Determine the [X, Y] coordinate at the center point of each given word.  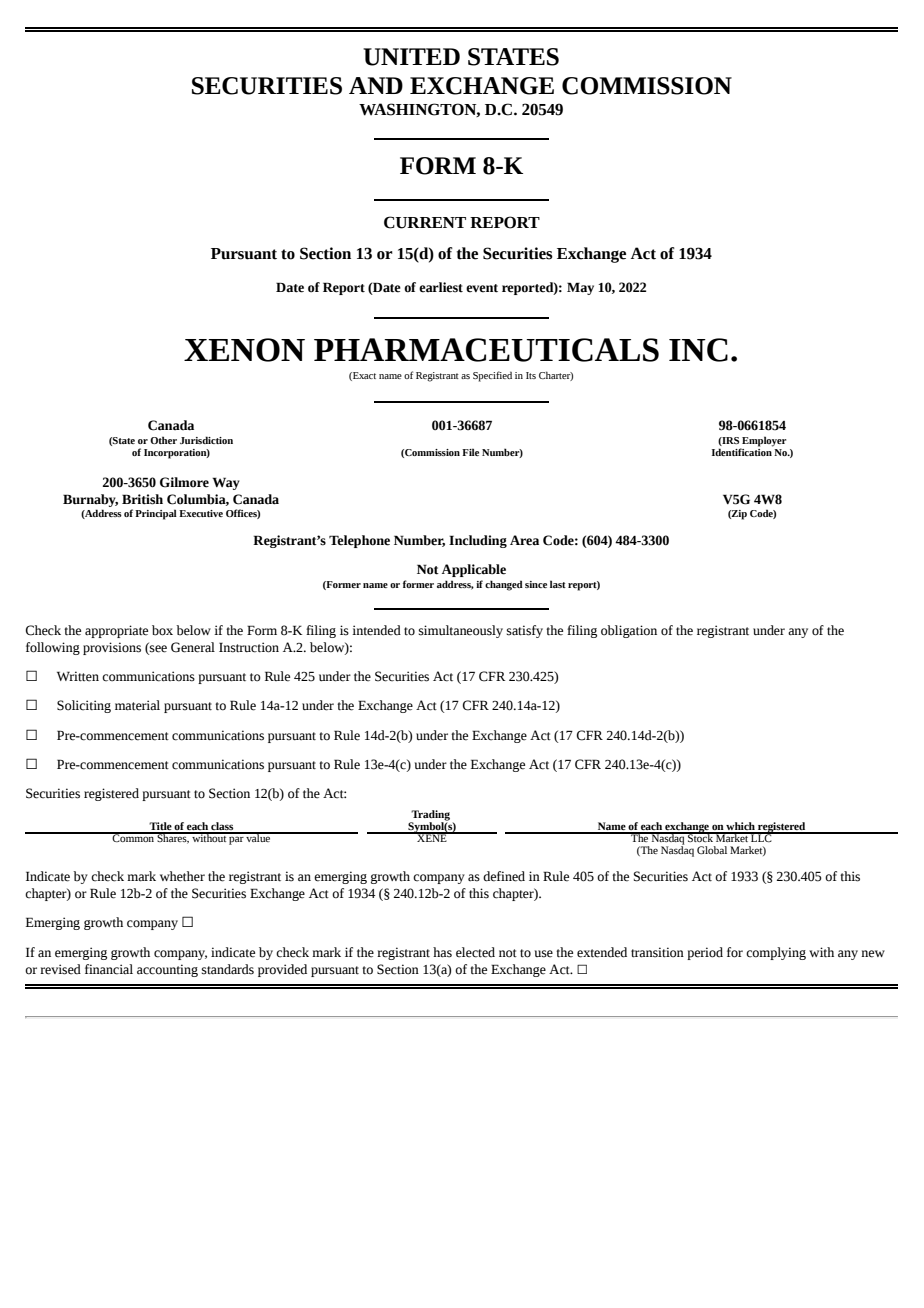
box [162, 630]
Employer [763, 442]
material [137, 705]
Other [163, 440]
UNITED [411, 57]
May [580, 288]
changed [504, 585]
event [482, 288]
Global [712, 850]
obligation [629, 631]
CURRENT [425, 222]
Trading [430, 816]
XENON [244, 350]
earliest [441, 287]
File [470, 452]
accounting [167, 970]
